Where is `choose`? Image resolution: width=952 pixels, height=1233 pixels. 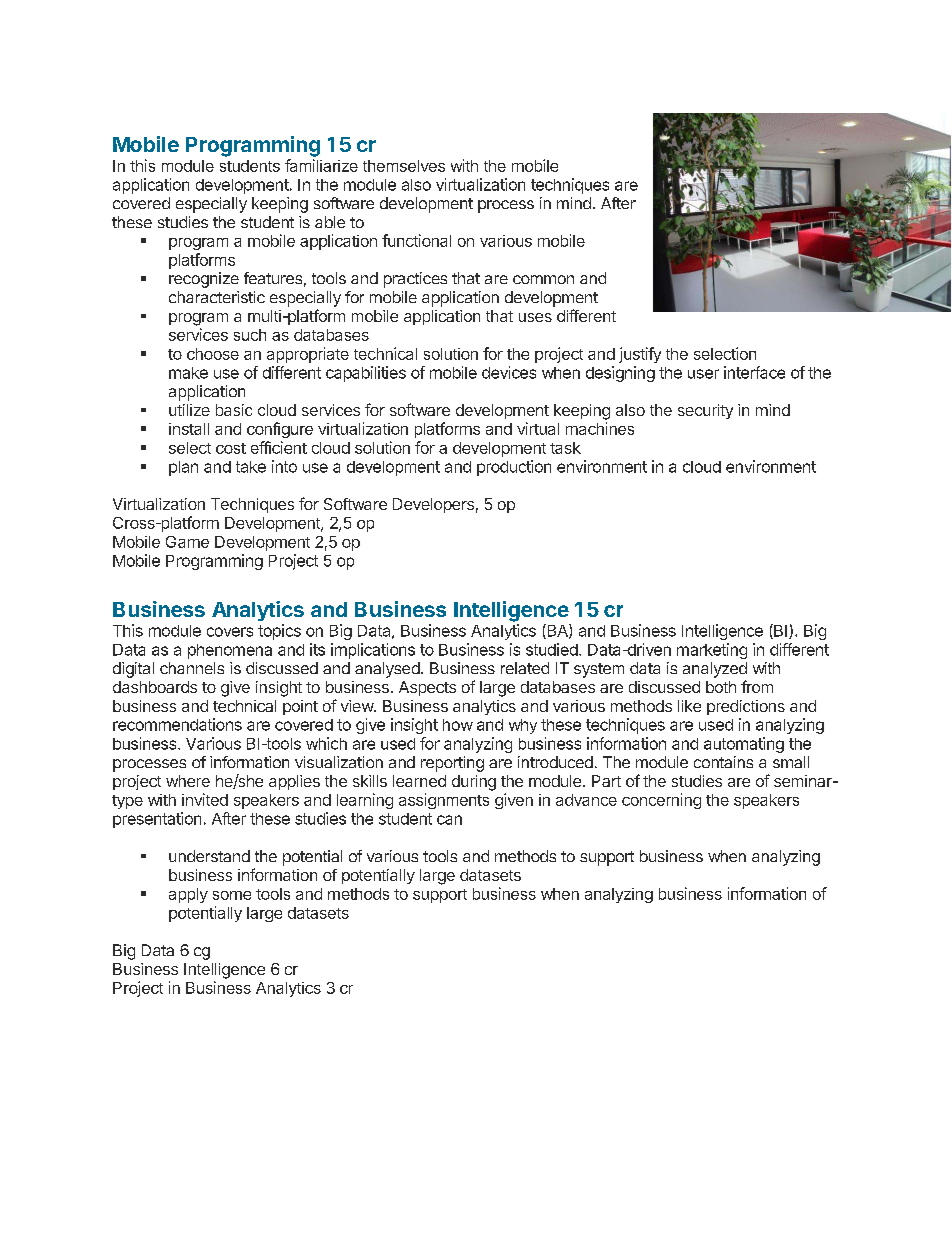
choose is located at coordinates (213, 354).
